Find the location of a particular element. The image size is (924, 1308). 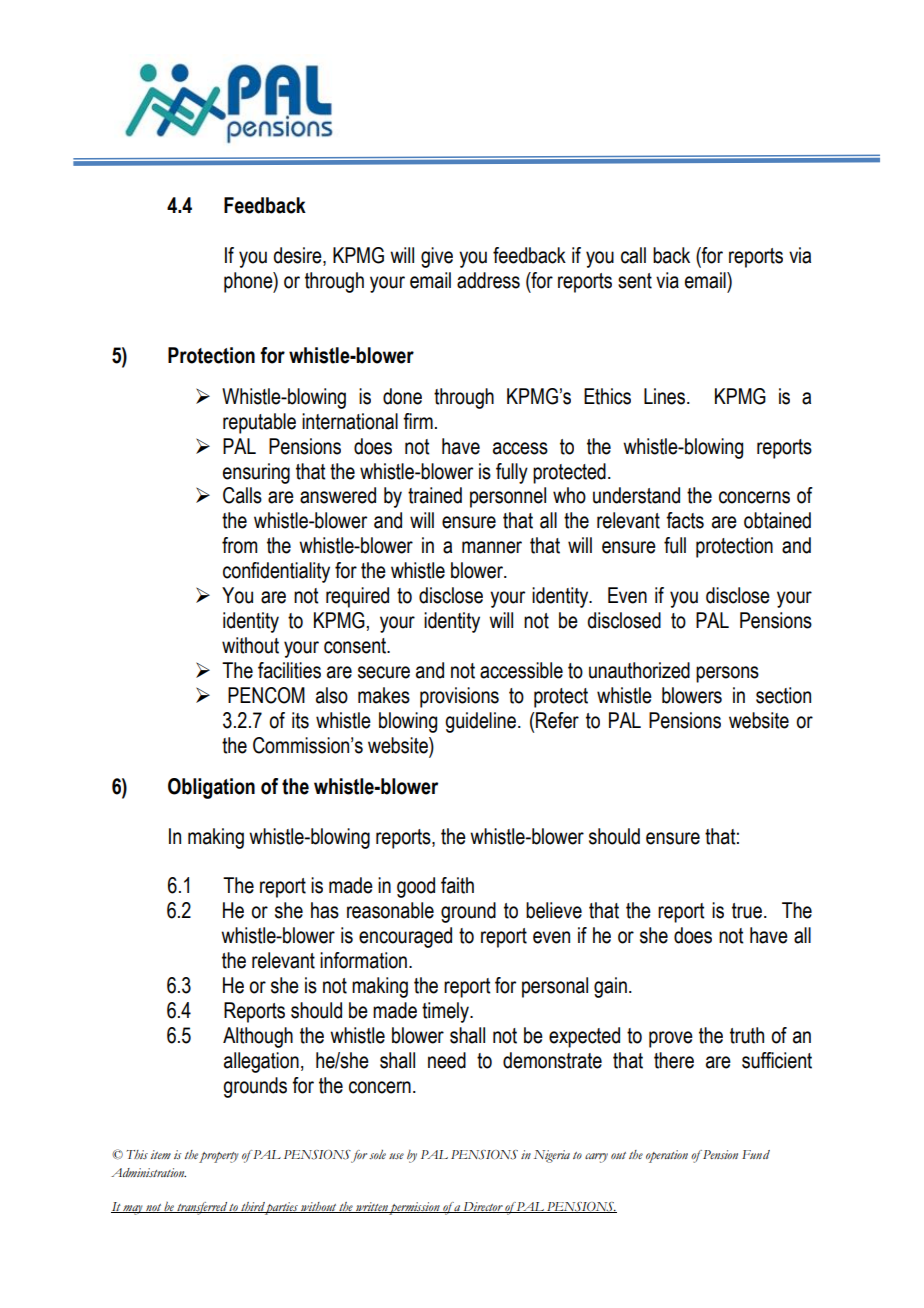

address is located at coordinates (488, 280).
